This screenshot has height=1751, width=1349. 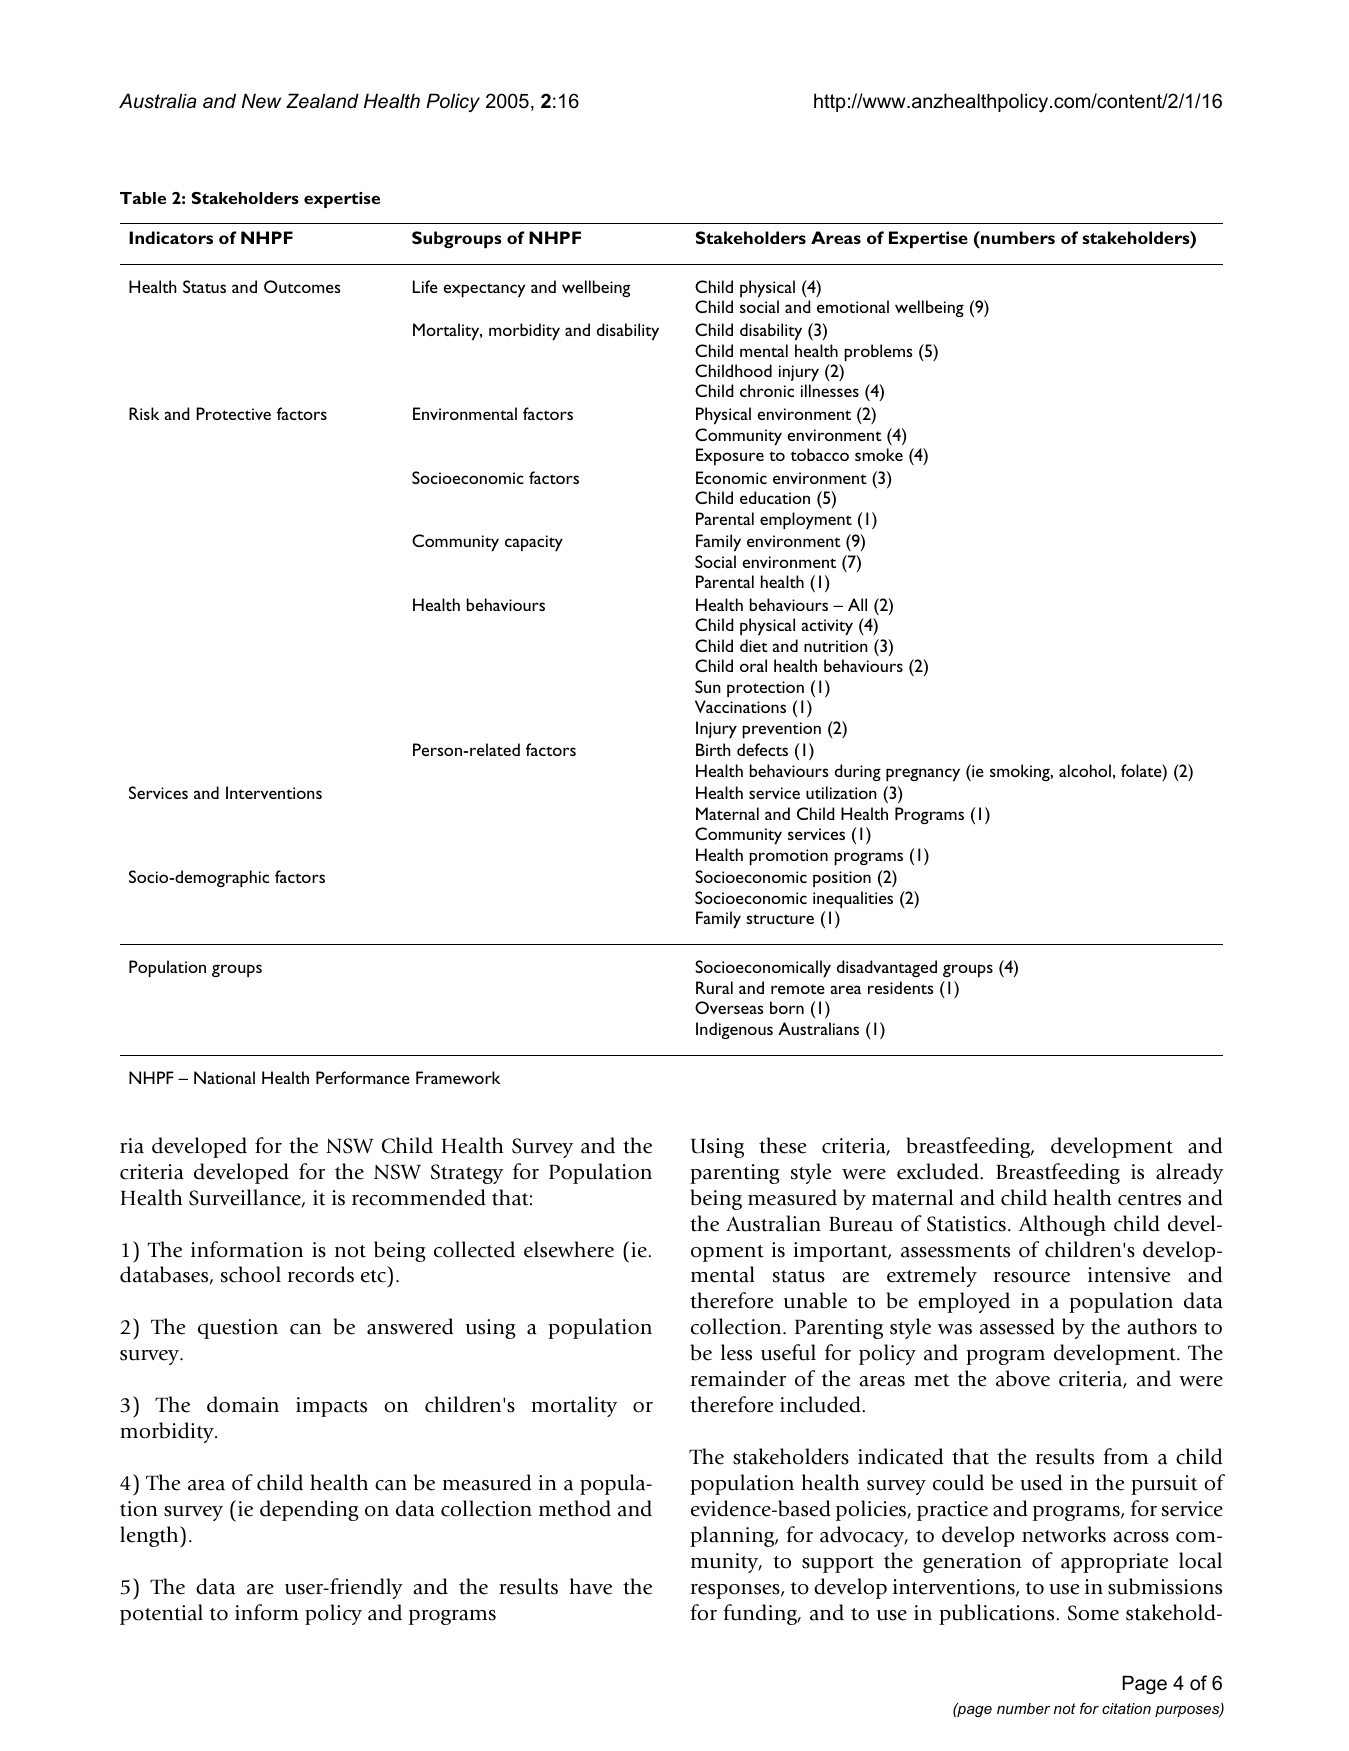 What do you see at coordinates (1189, 1173) in the screenshot?
I see `already` at bounding box center [1189, 1173].
